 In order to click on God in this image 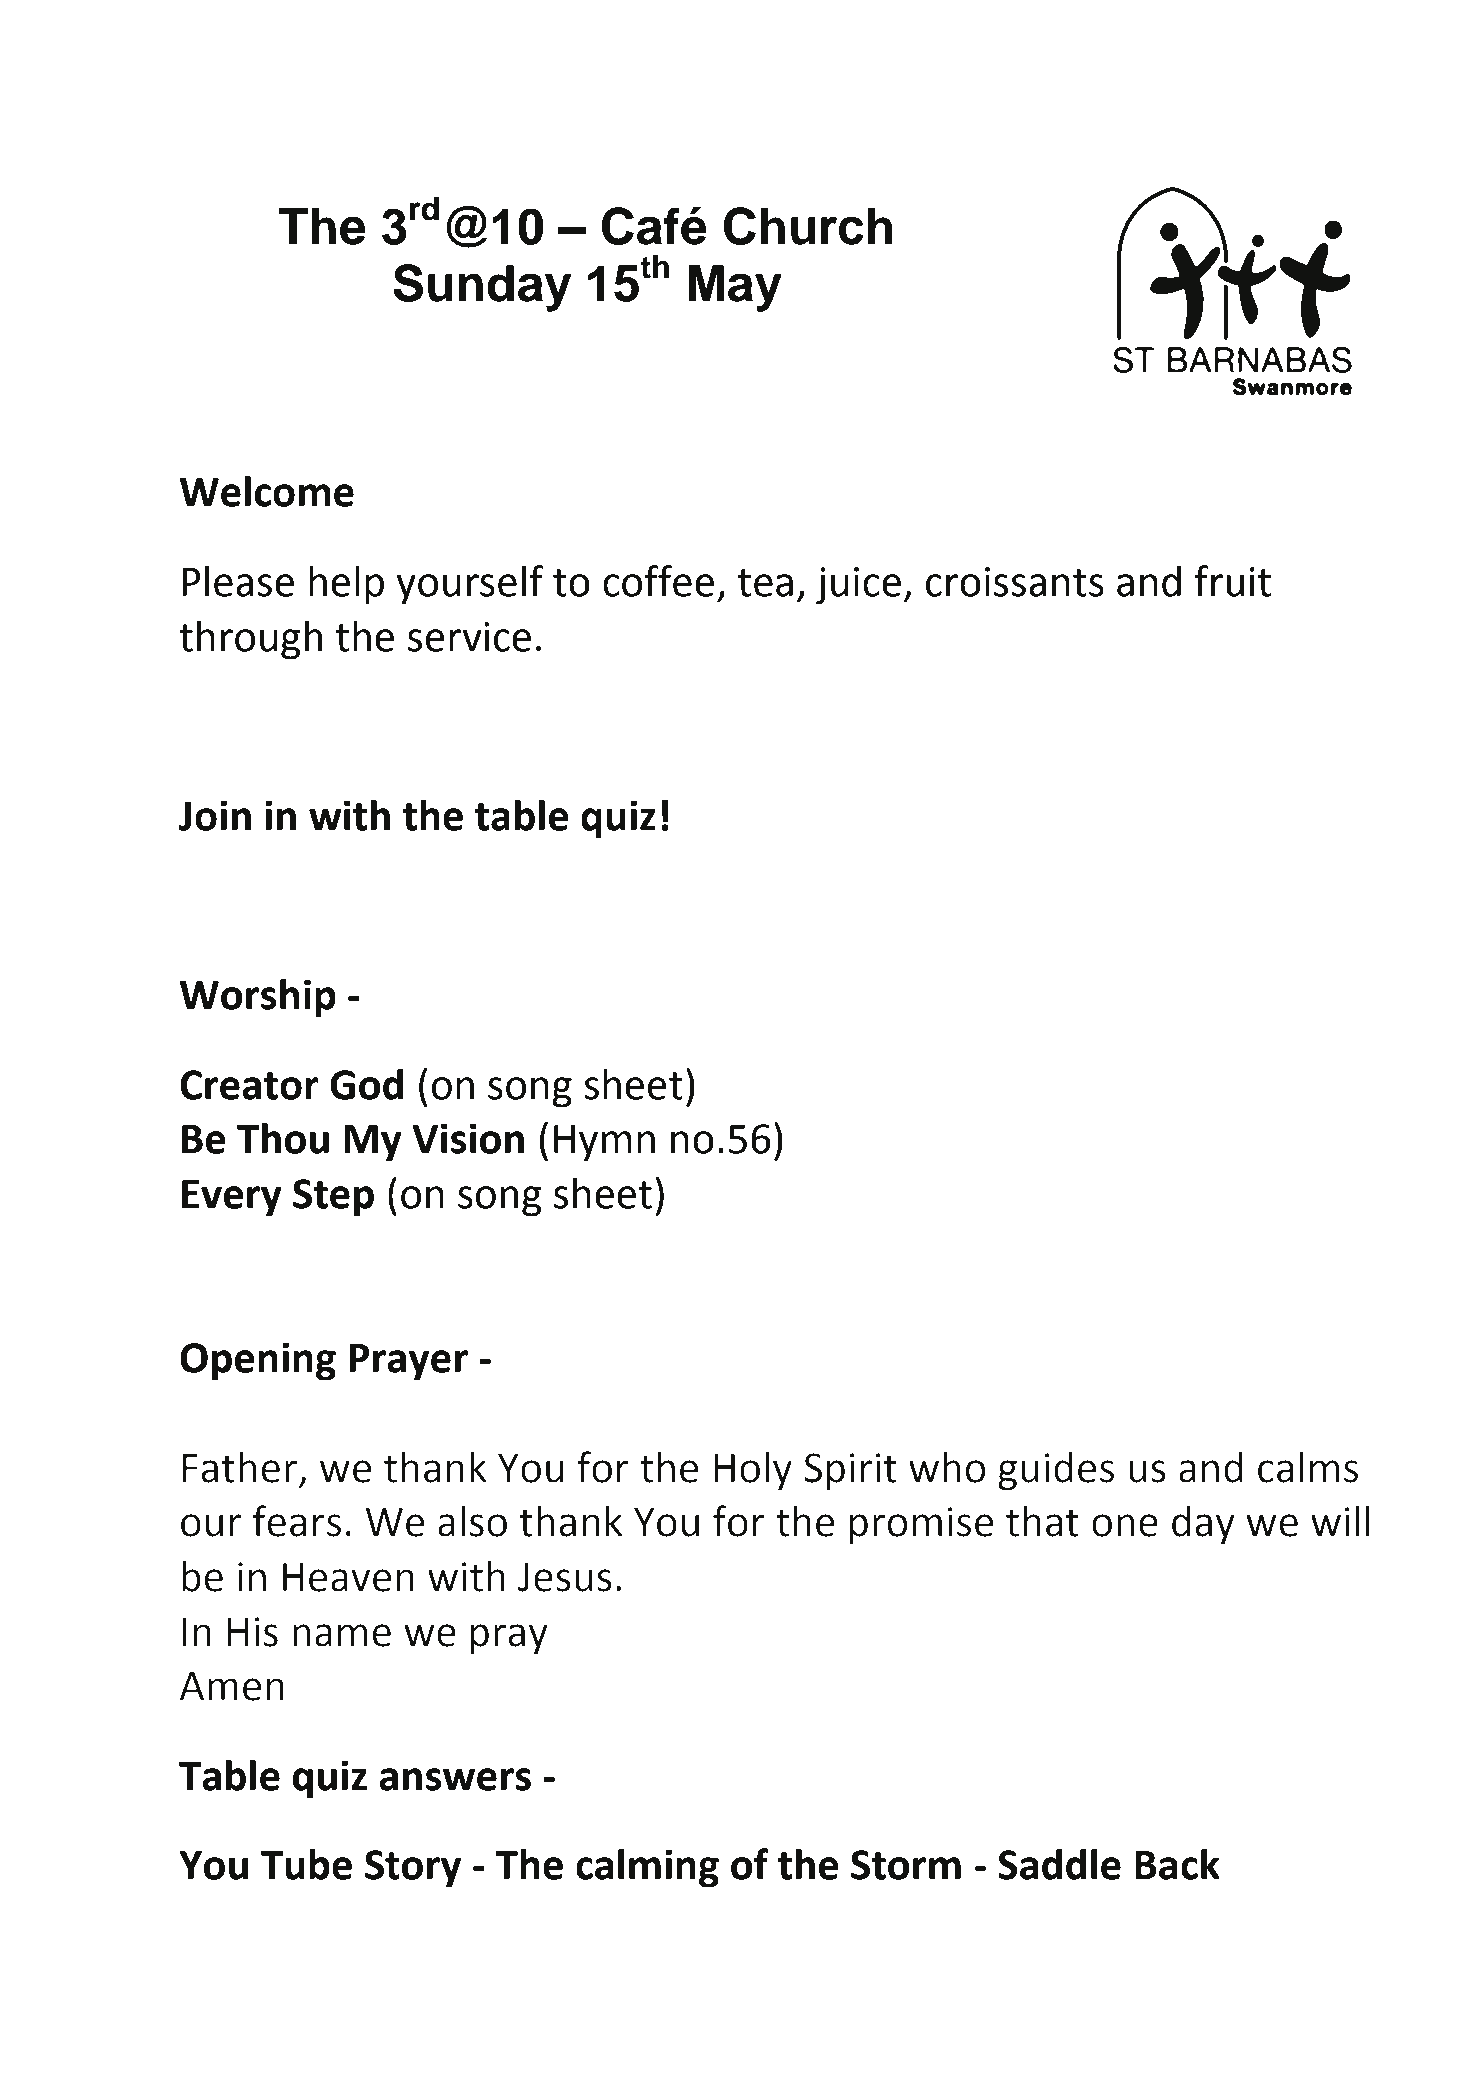, I will do `click(366, 1084)`.
